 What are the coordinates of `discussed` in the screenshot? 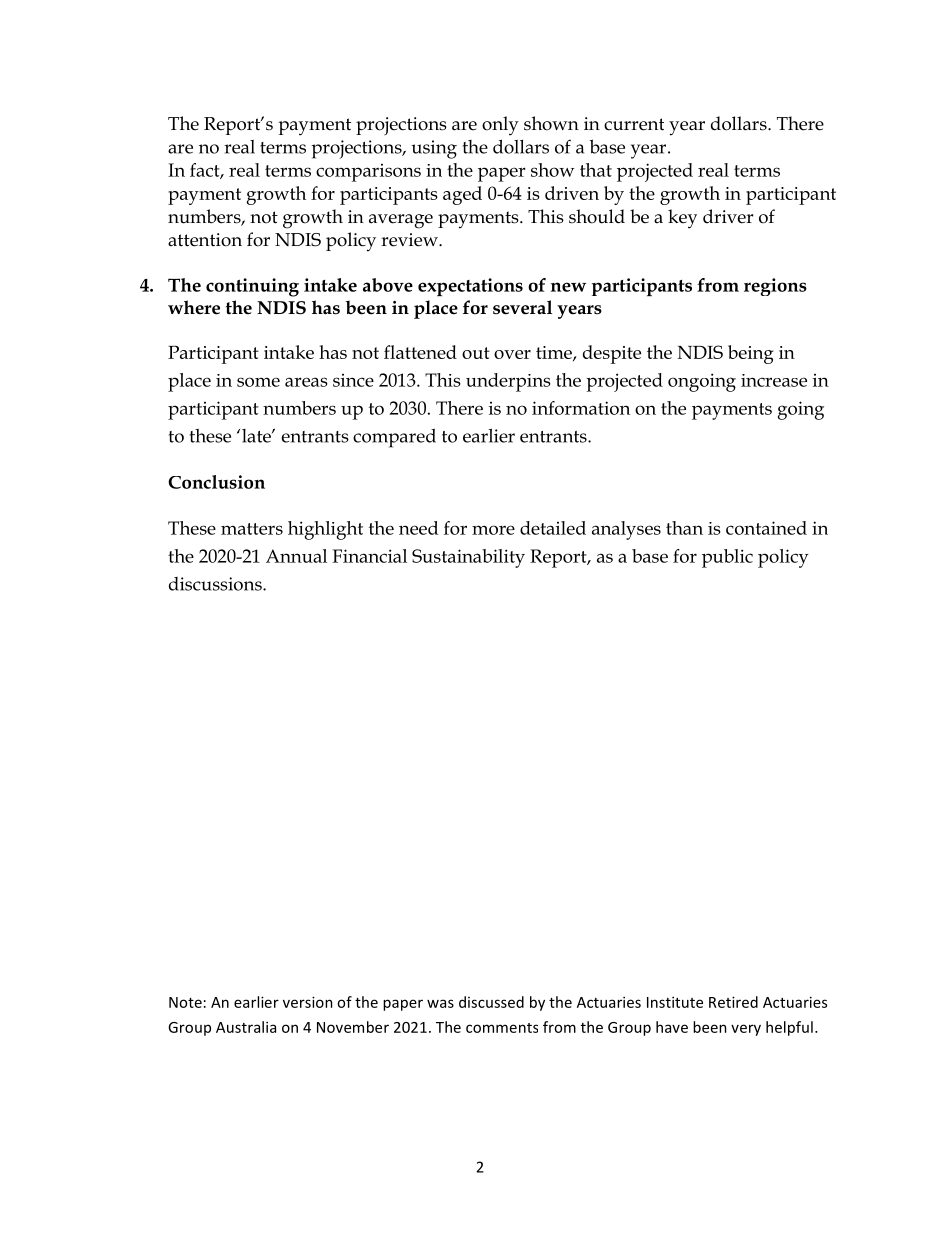 It's located at (491, 1002).
